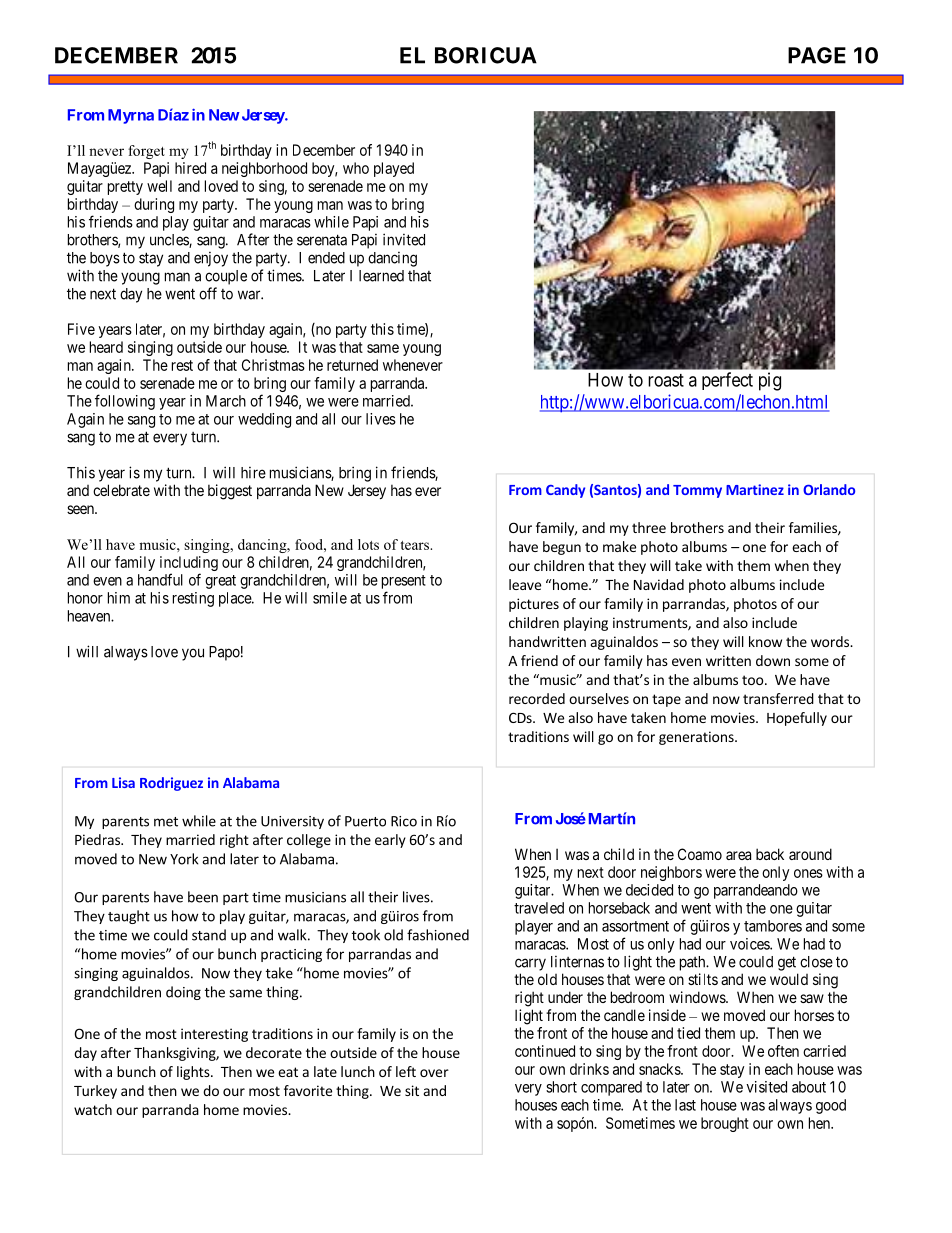 Image resolution: width=952 pixels, height=1233 pixels. Describe the element at coordinates (766, 1087) in the page. I see `visited` at that location.
